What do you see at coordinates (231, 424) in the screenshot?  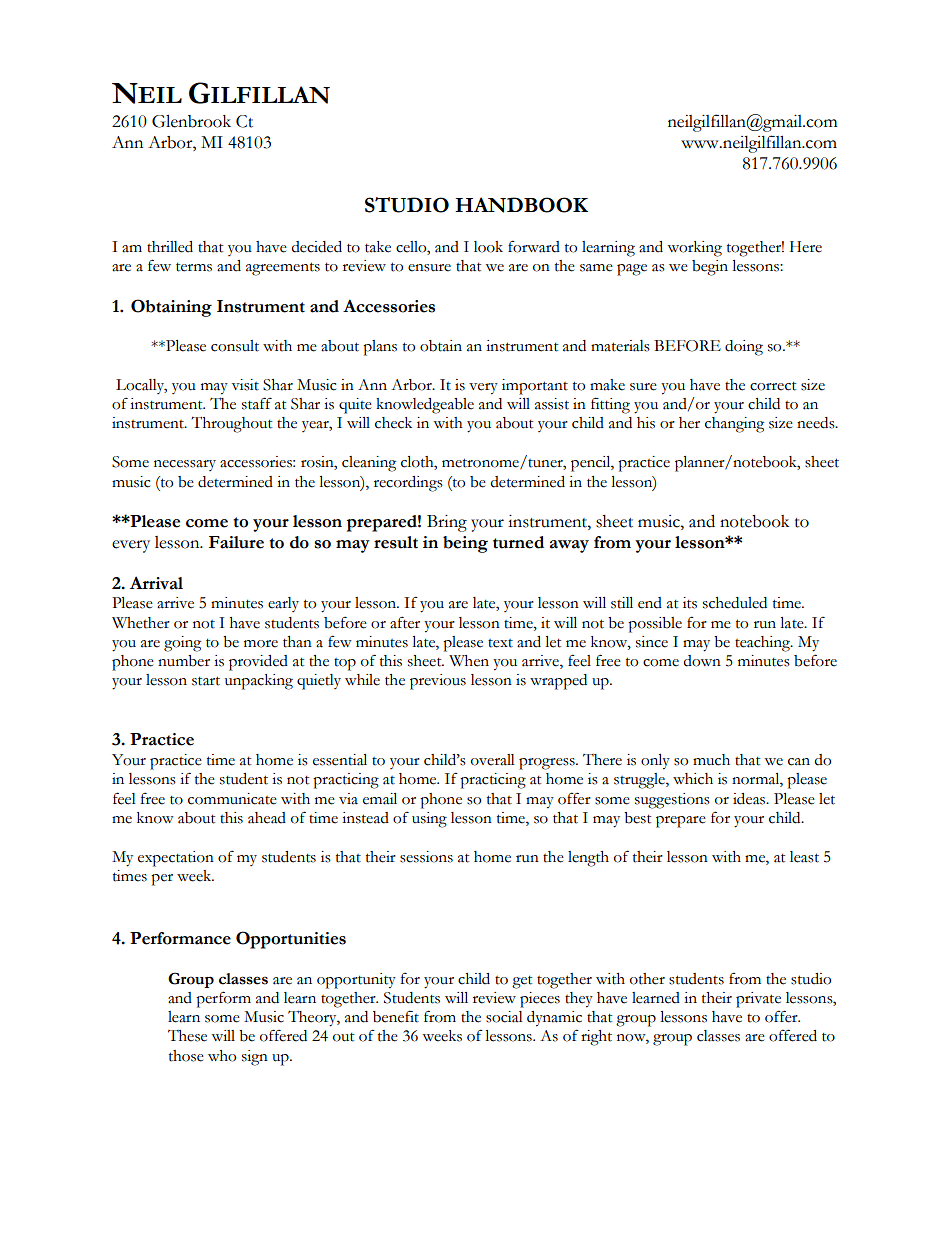 I see `Throughout` at bounding box center [231, 424].
